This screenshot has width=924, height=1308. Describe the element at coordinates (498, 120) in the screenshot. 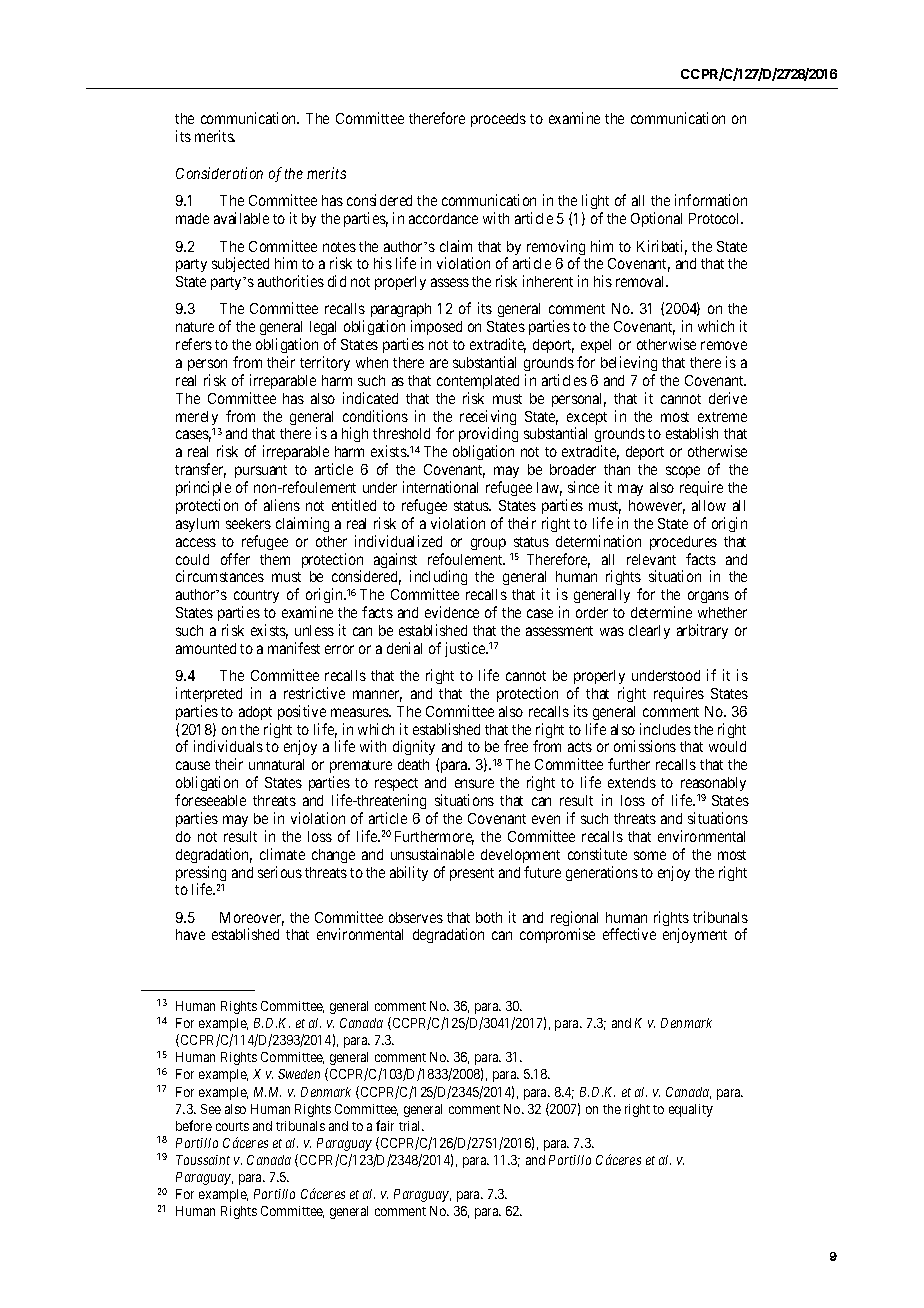

I see `proceeds` at that location.
